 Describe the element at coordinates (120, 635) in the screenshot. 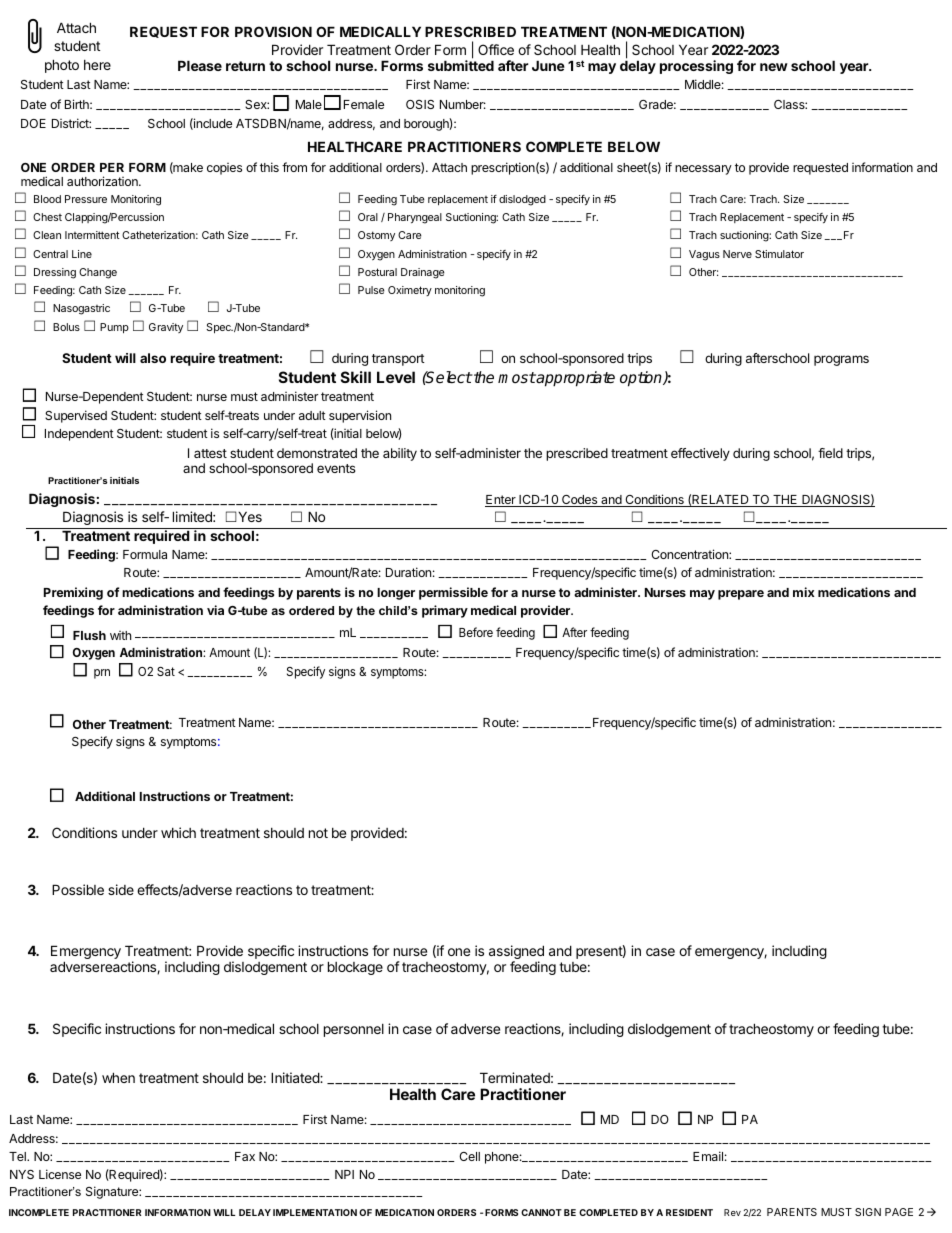

I see `with` at that location.
